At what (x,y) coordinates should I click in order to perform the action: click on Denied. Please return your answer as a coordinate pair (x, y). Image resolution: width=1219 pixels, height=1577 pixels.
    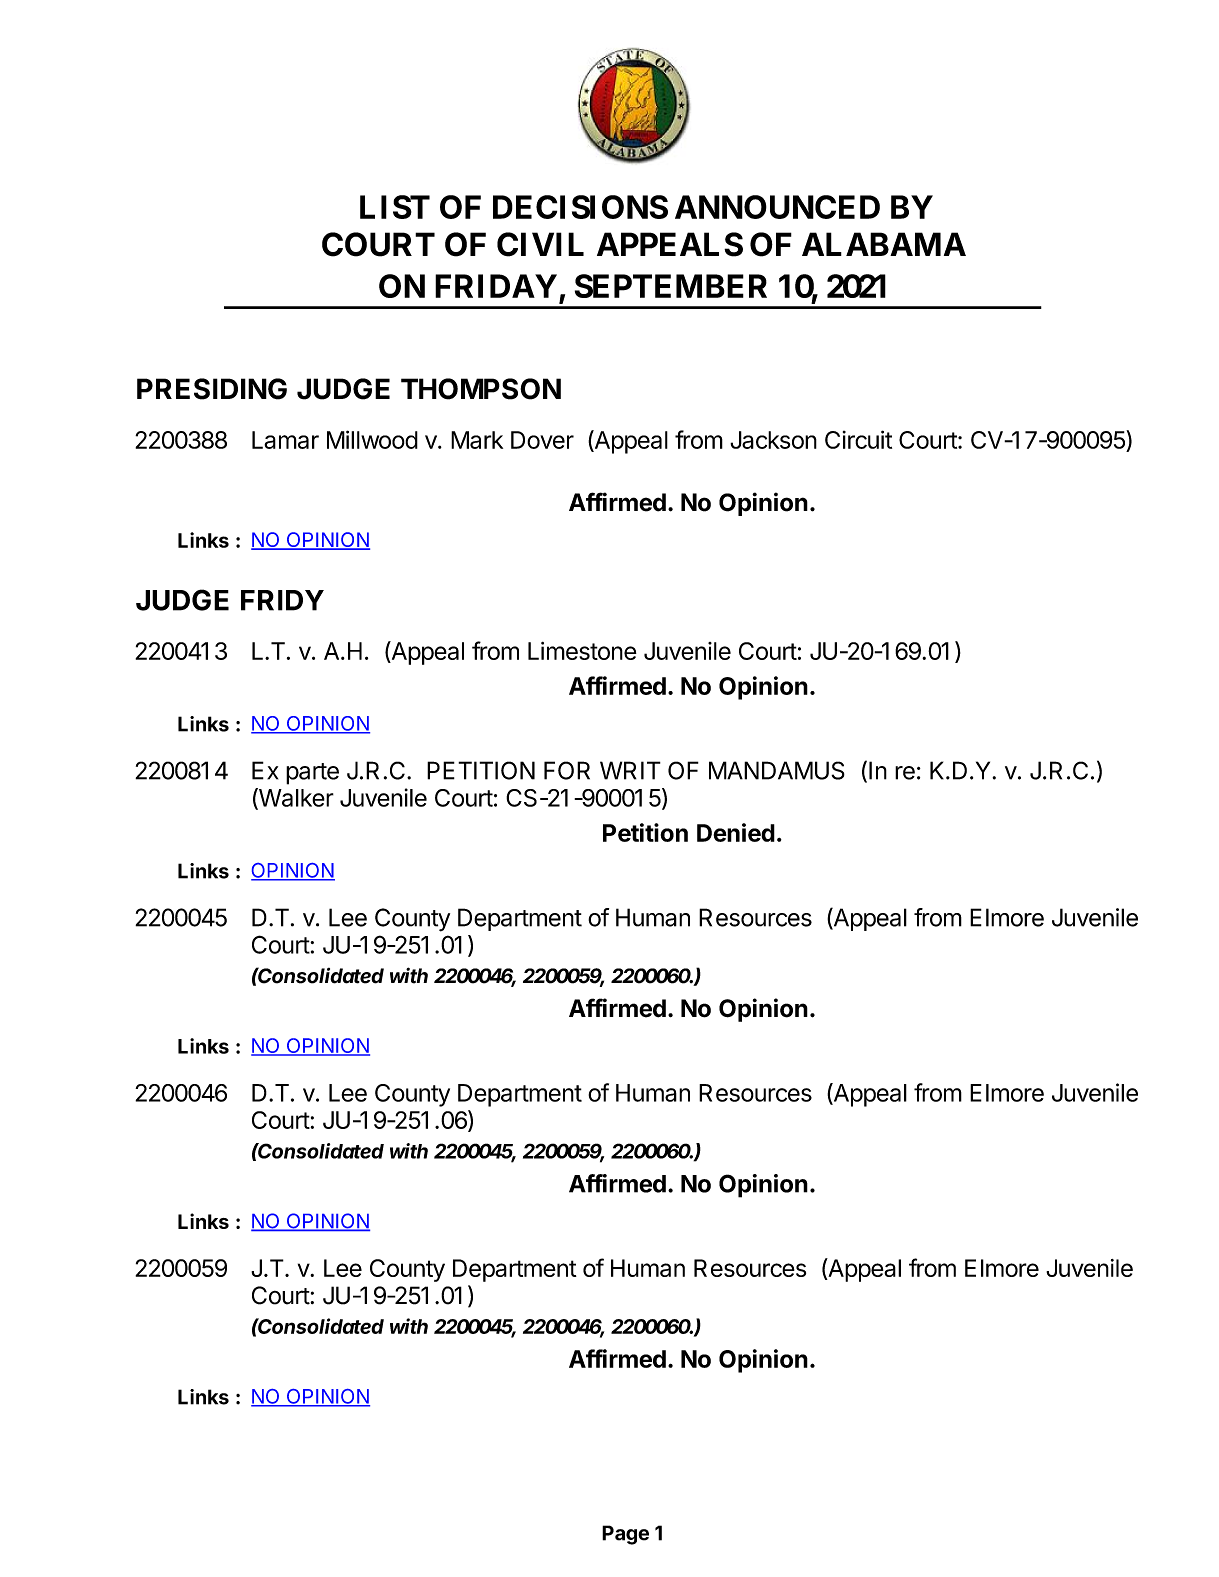
    Looking at the image, I should click on (736, 832).
